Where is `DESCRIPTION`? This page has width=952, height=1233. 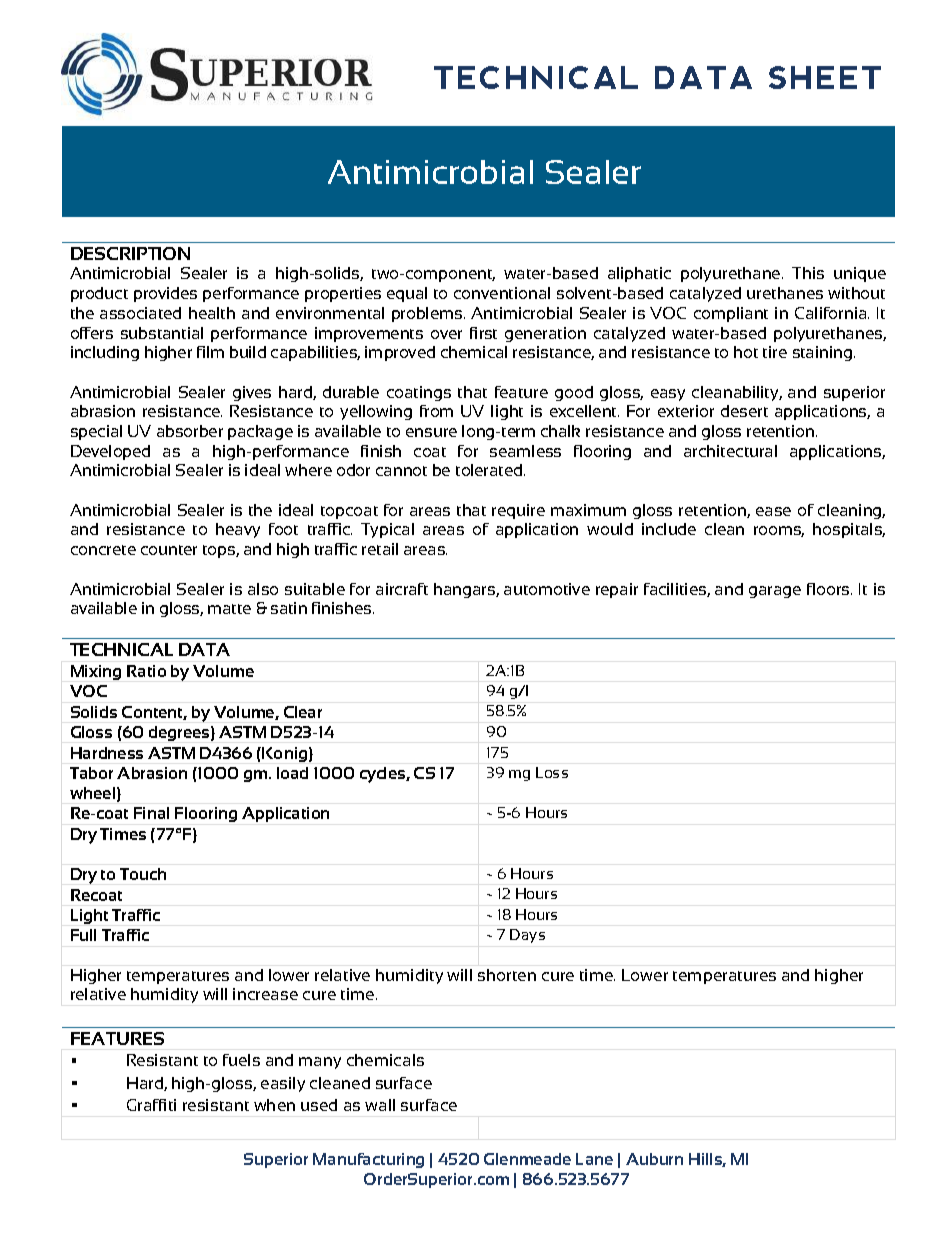 DESCRIPTION is located at coordinates (130, 253).
